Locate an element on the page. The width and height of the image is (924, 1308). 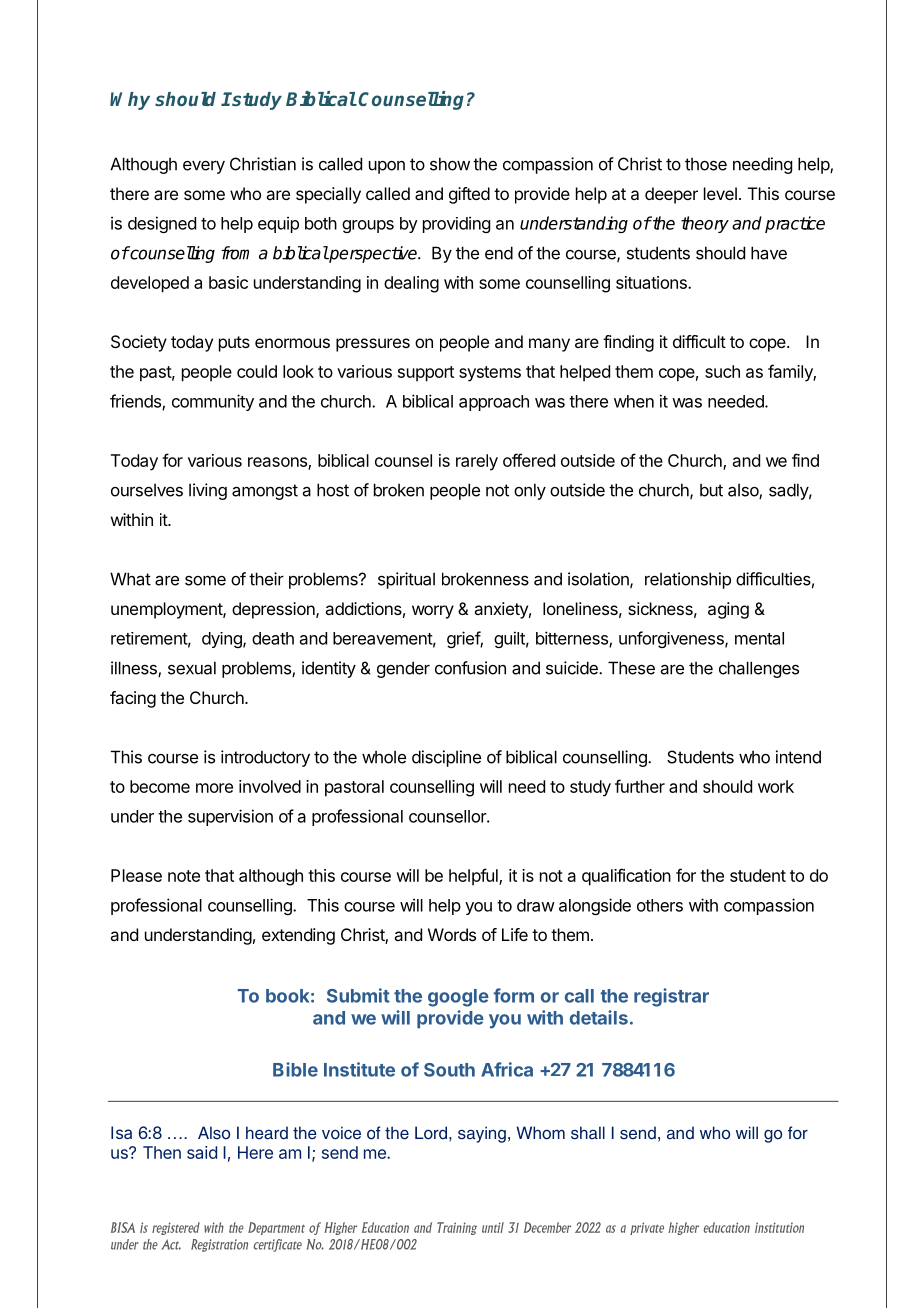
Bible is located at coordinates (295, 1069).
